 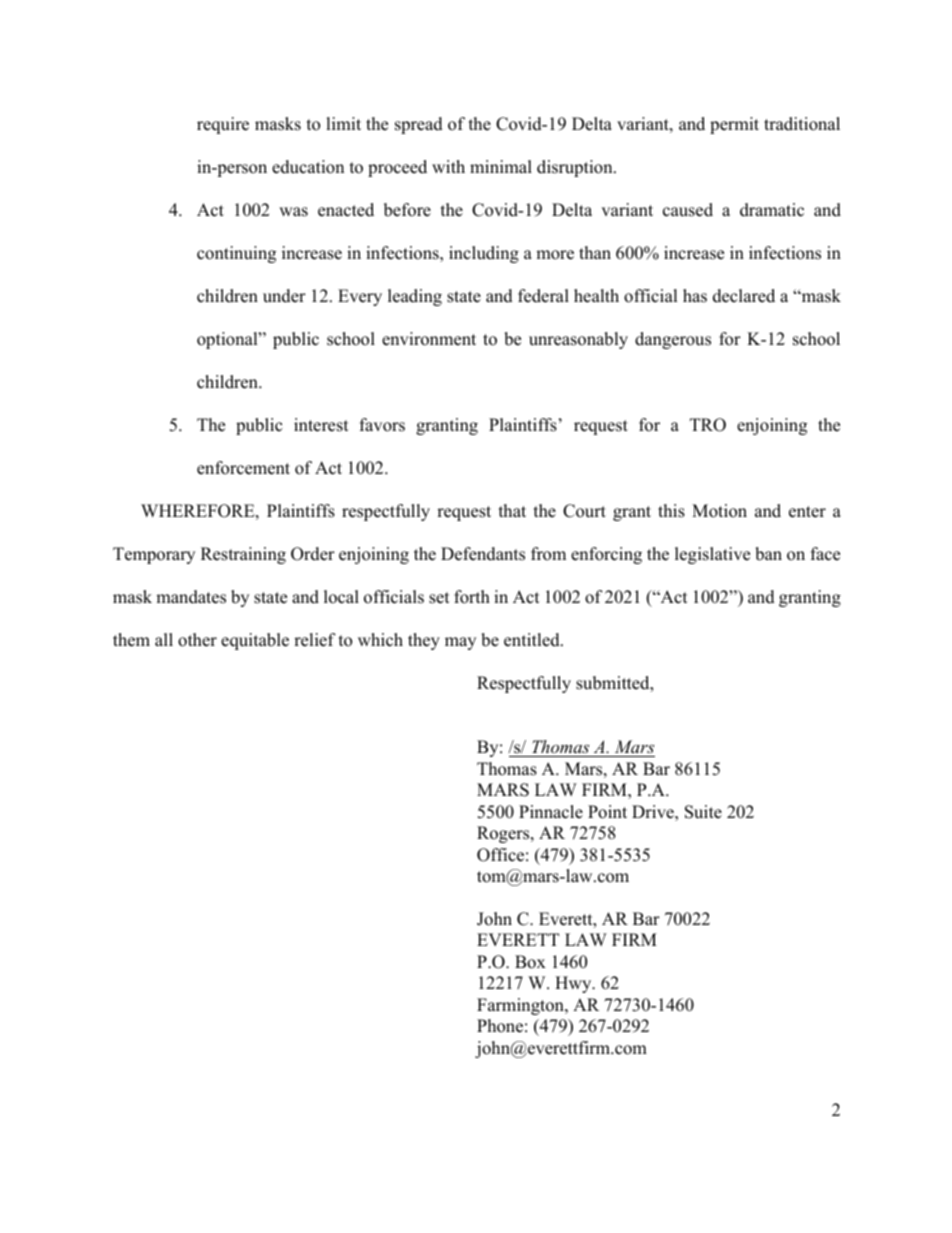 I want to click on permit, so click(x=734, y=125).
